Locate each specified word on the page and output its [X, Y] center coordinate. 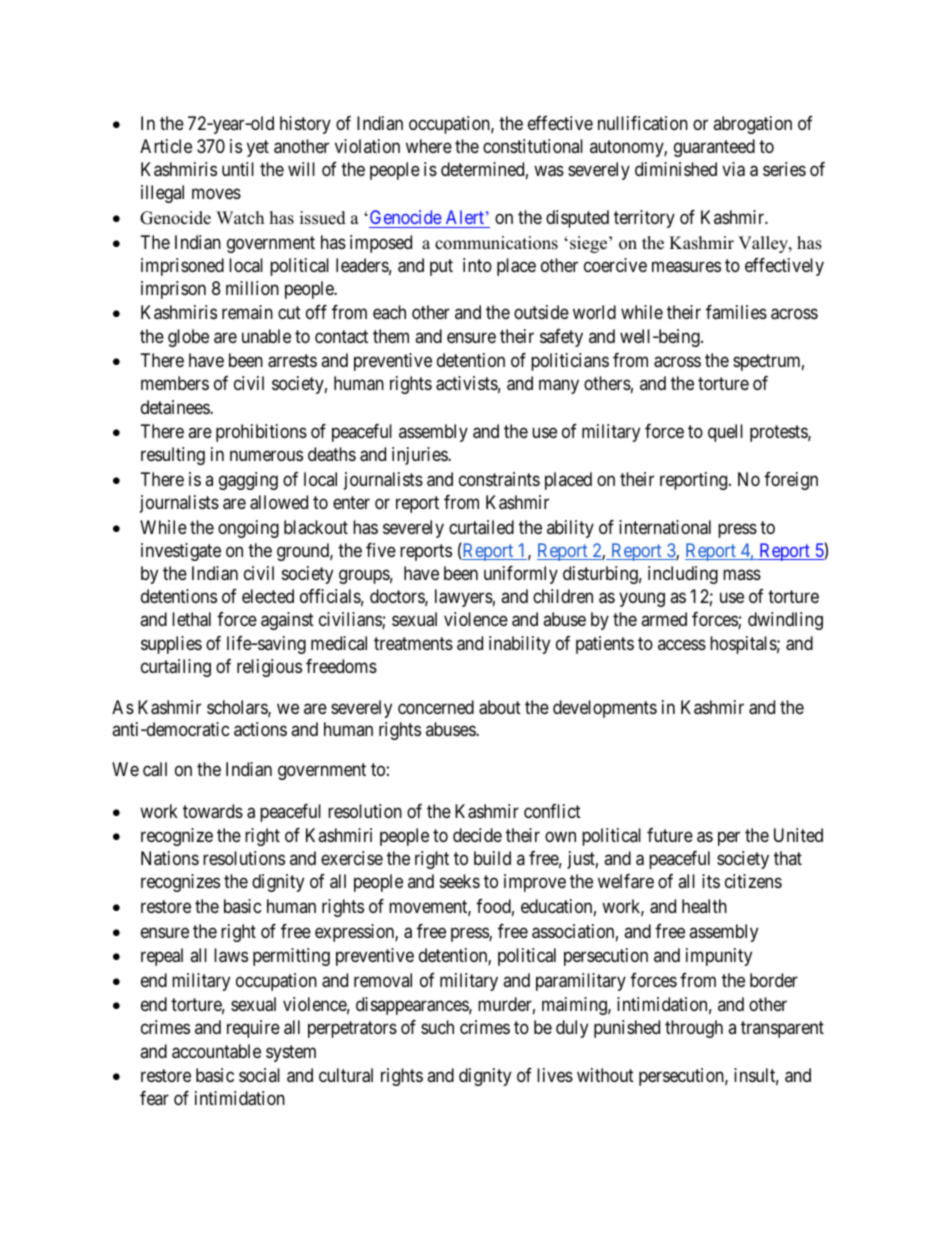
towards [213, 811]
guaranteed [714, 148]
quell [725, 433]
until [238, 169]
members [175, 383]
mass [742, 574]
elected [268, 596]
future [670, 835]
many [559, 387]
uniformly [521, 575]
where [429, 146]
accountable [216, 1051]
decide [477, 835]
